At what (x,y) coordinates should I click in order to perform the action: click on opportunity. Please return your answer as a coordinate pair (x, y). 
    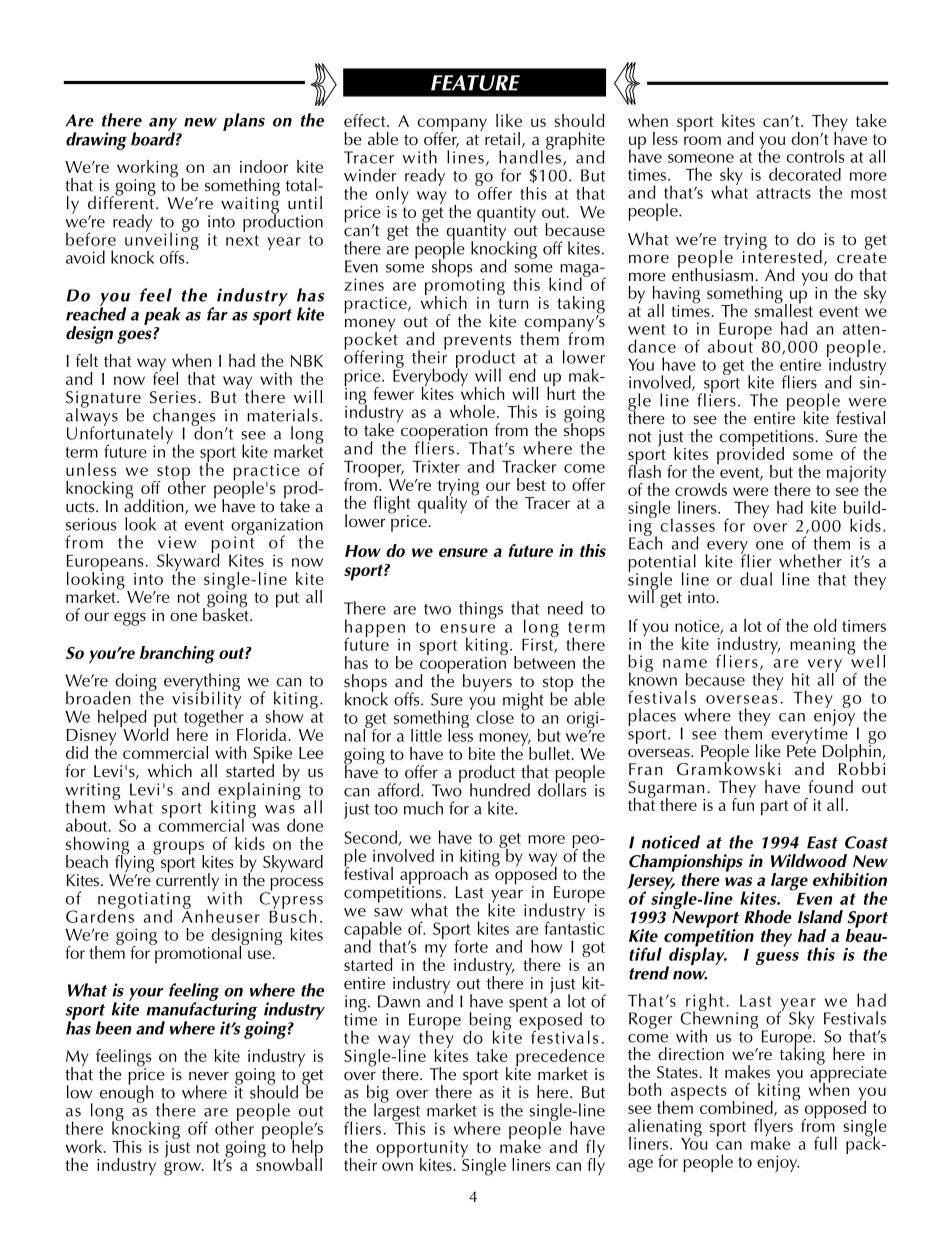
    Looking at the image, I should click on (422, 1150).
